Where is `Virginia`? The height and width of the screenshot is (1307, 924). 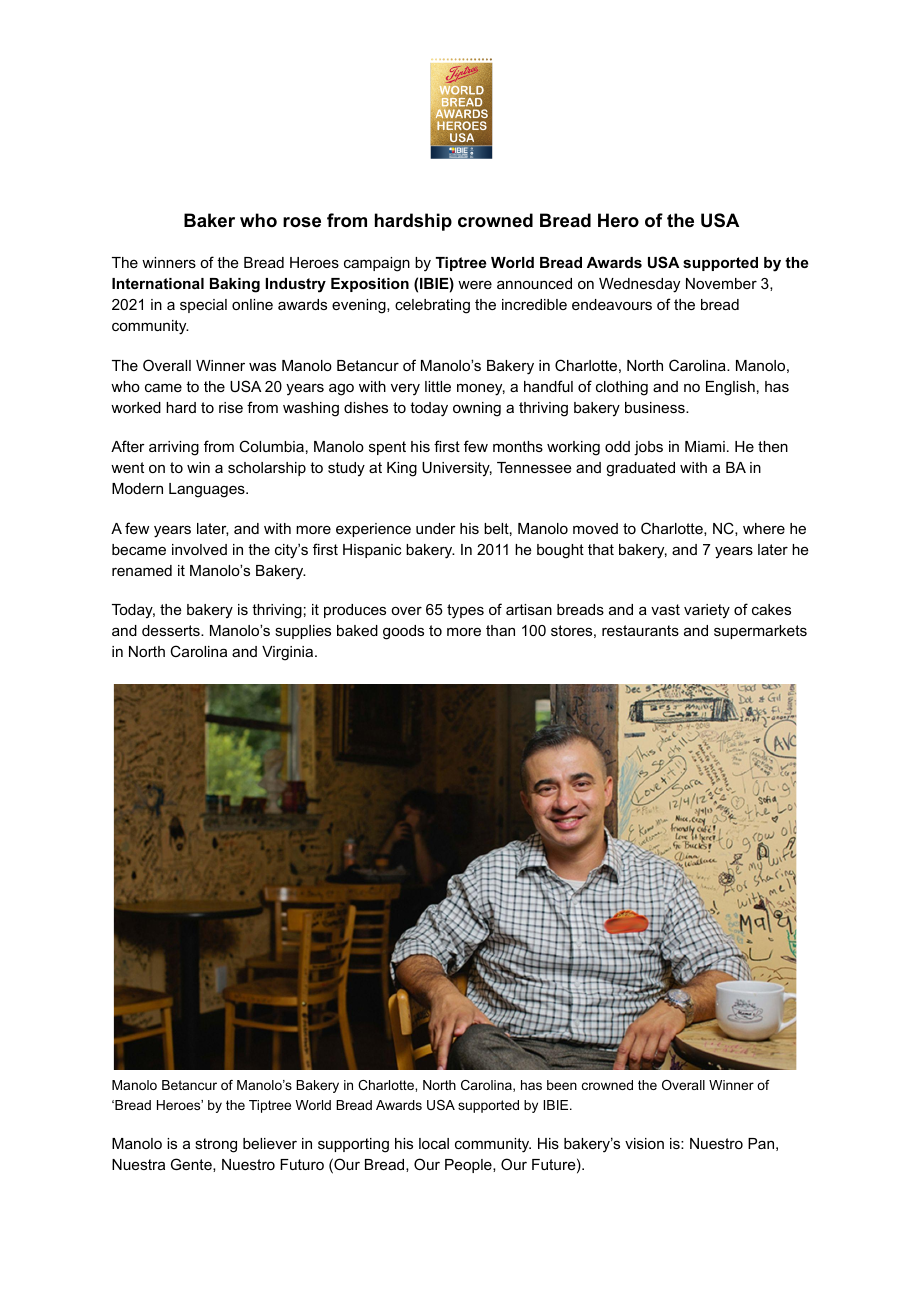
Virginia is located at coordinates (289, 653).
